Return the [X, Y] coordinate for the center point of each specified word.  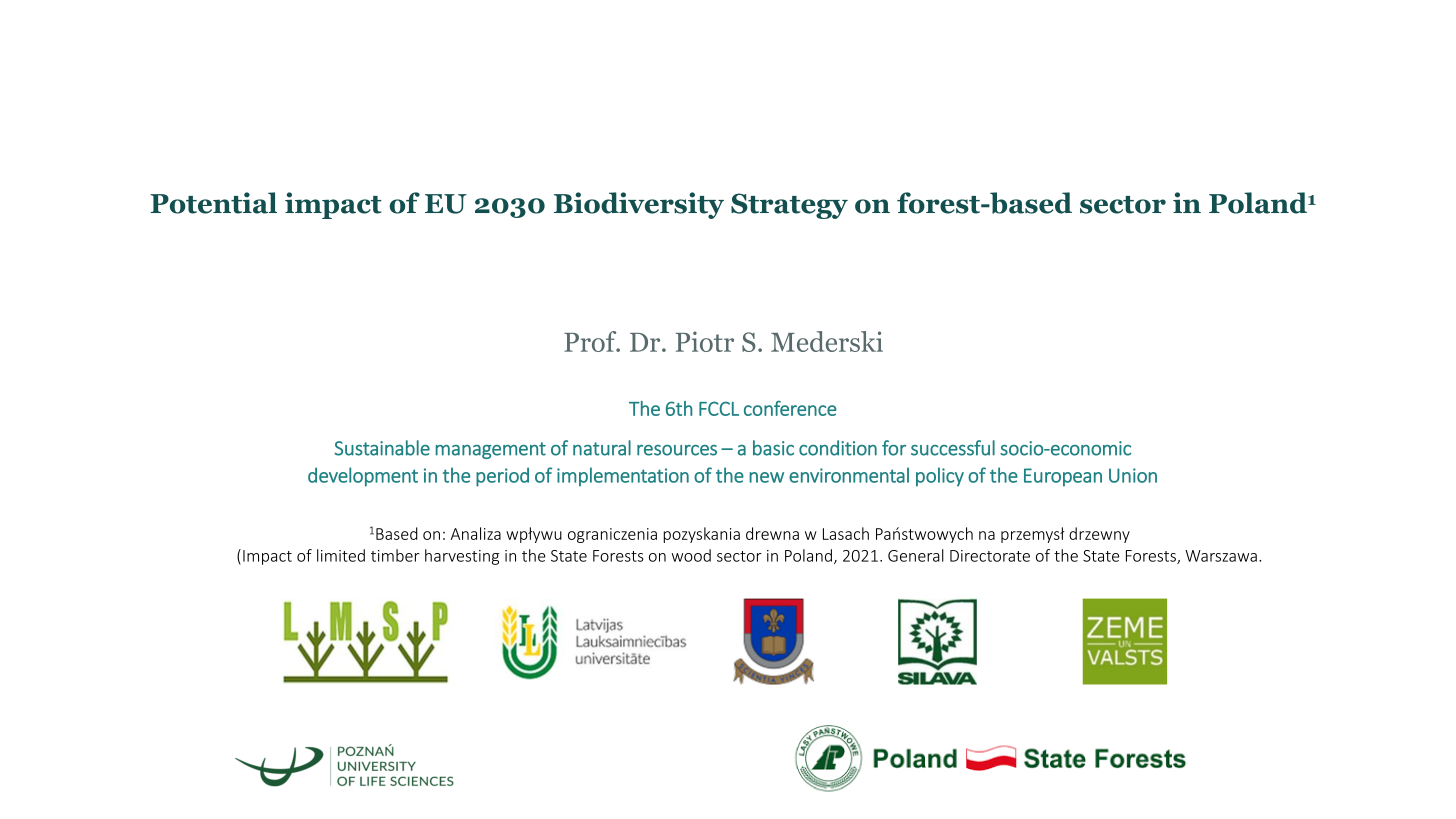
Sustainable [382, 448]
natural [602, 448]
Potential [213, 203]
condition [838, 448]
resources [677, 450]
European [1063, 477]
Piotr [705, 341]
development [363, 477]
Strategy [789, 206]
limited [341, 555]
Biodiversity [639, 205]
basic [773, 448]
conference [790, 408]
